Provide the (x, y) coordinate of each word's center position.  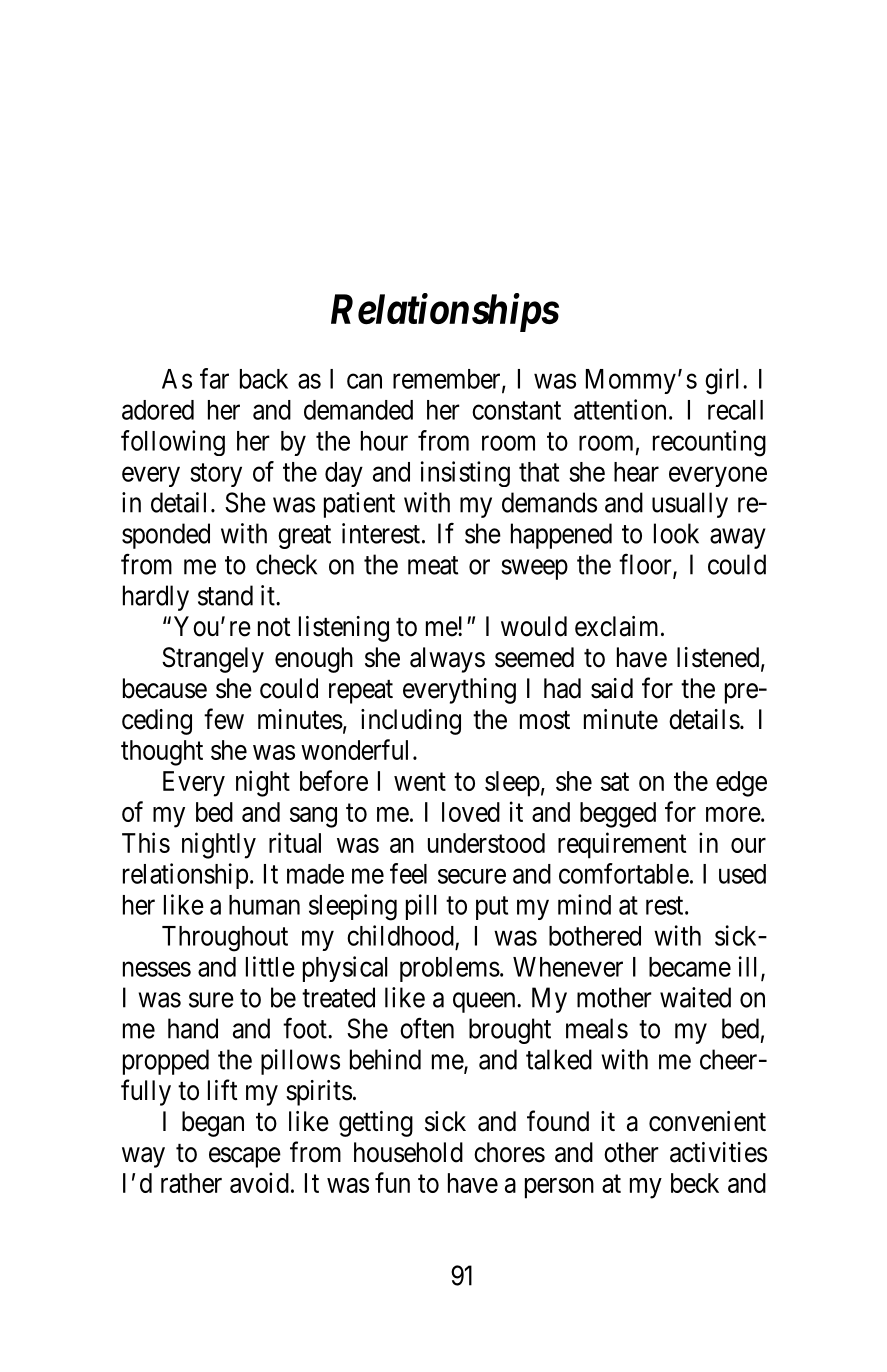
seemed (534, 657)
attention (620, 409)
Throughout (225, 939)
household (408, 1152)
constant (516, 410)
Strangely (213, 660)
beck (695, 1183)
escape (245, 1157)
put (492, 908)
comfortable (624, 873)
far (214, 378)
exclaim (618, 626)
